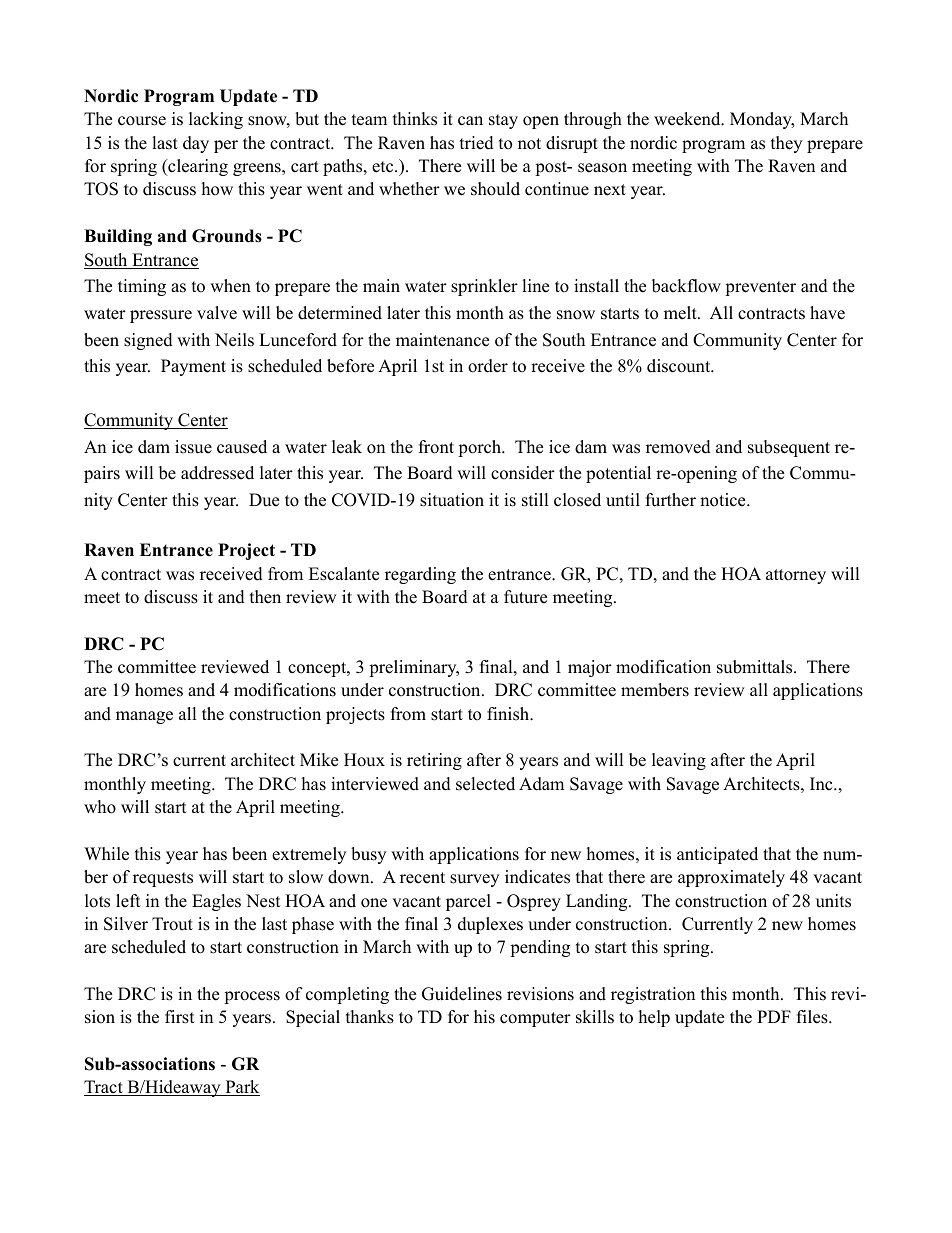 Image resolution: width=952 pixels, height=1233 pixels. Describe the element at coordinates (796, 576) in the screenshot. I see `attorney` at that location.
